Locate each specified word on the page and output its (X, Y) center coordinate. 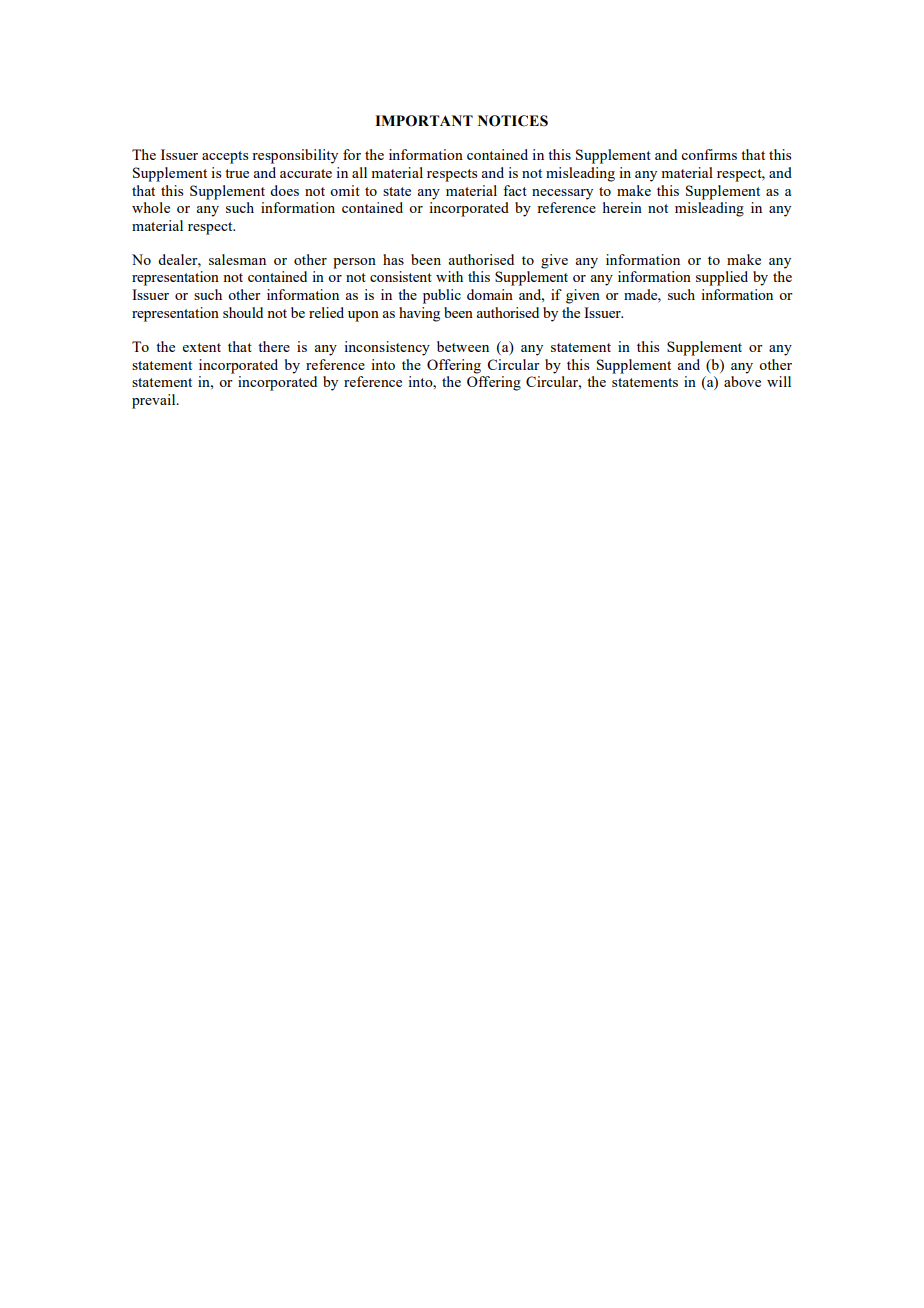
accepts (225, 157)
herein (622, 207)
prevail (155, 401)
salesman (237, 259)
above (742, 381)
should (243, 312)
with (449, 276)
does (284, 190)
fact (515, 190)
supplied (722, 278)
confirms (709, 154)
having (419, 314)
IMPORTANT (424, 121)
